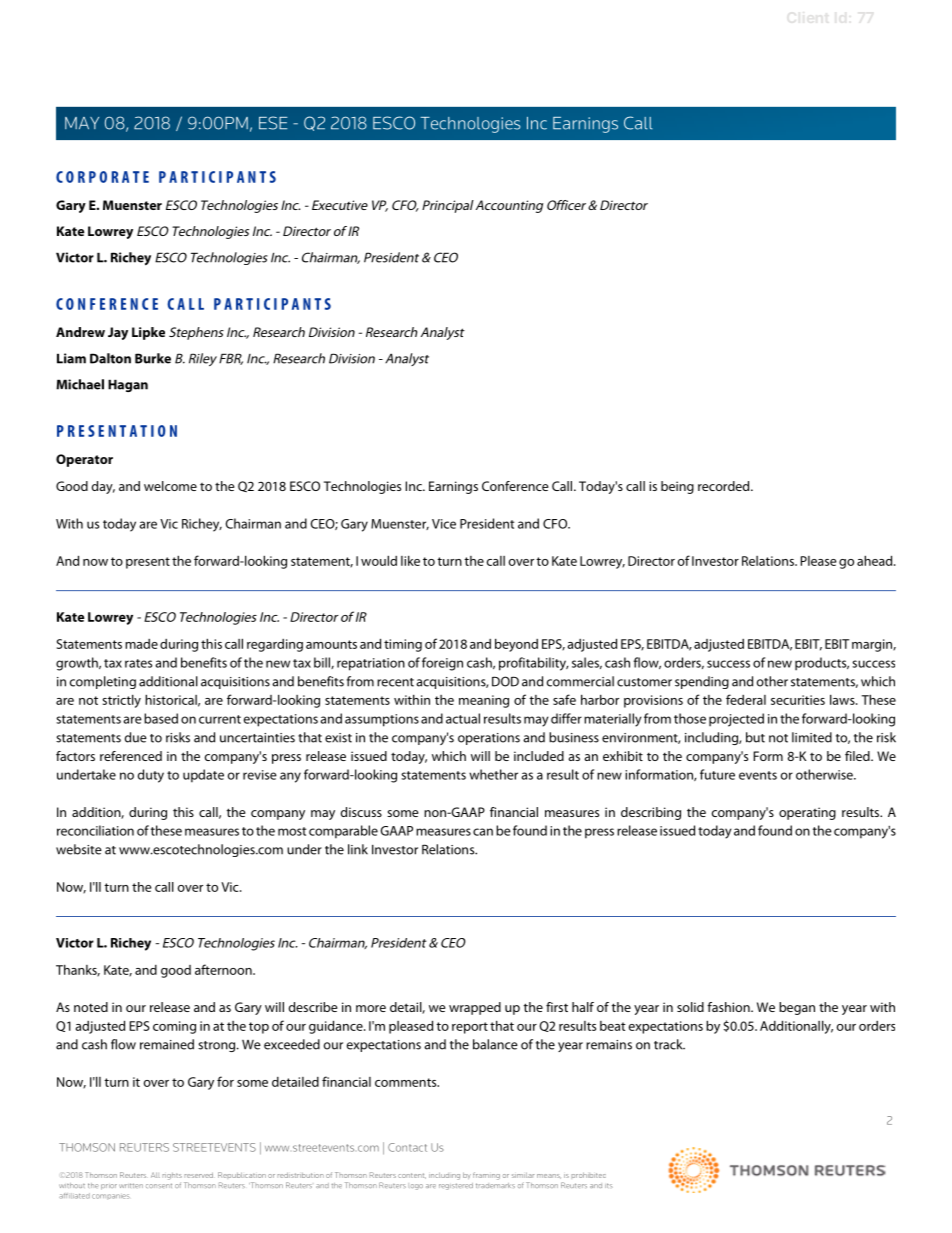  I want to click on began, so click(797, 1008).
